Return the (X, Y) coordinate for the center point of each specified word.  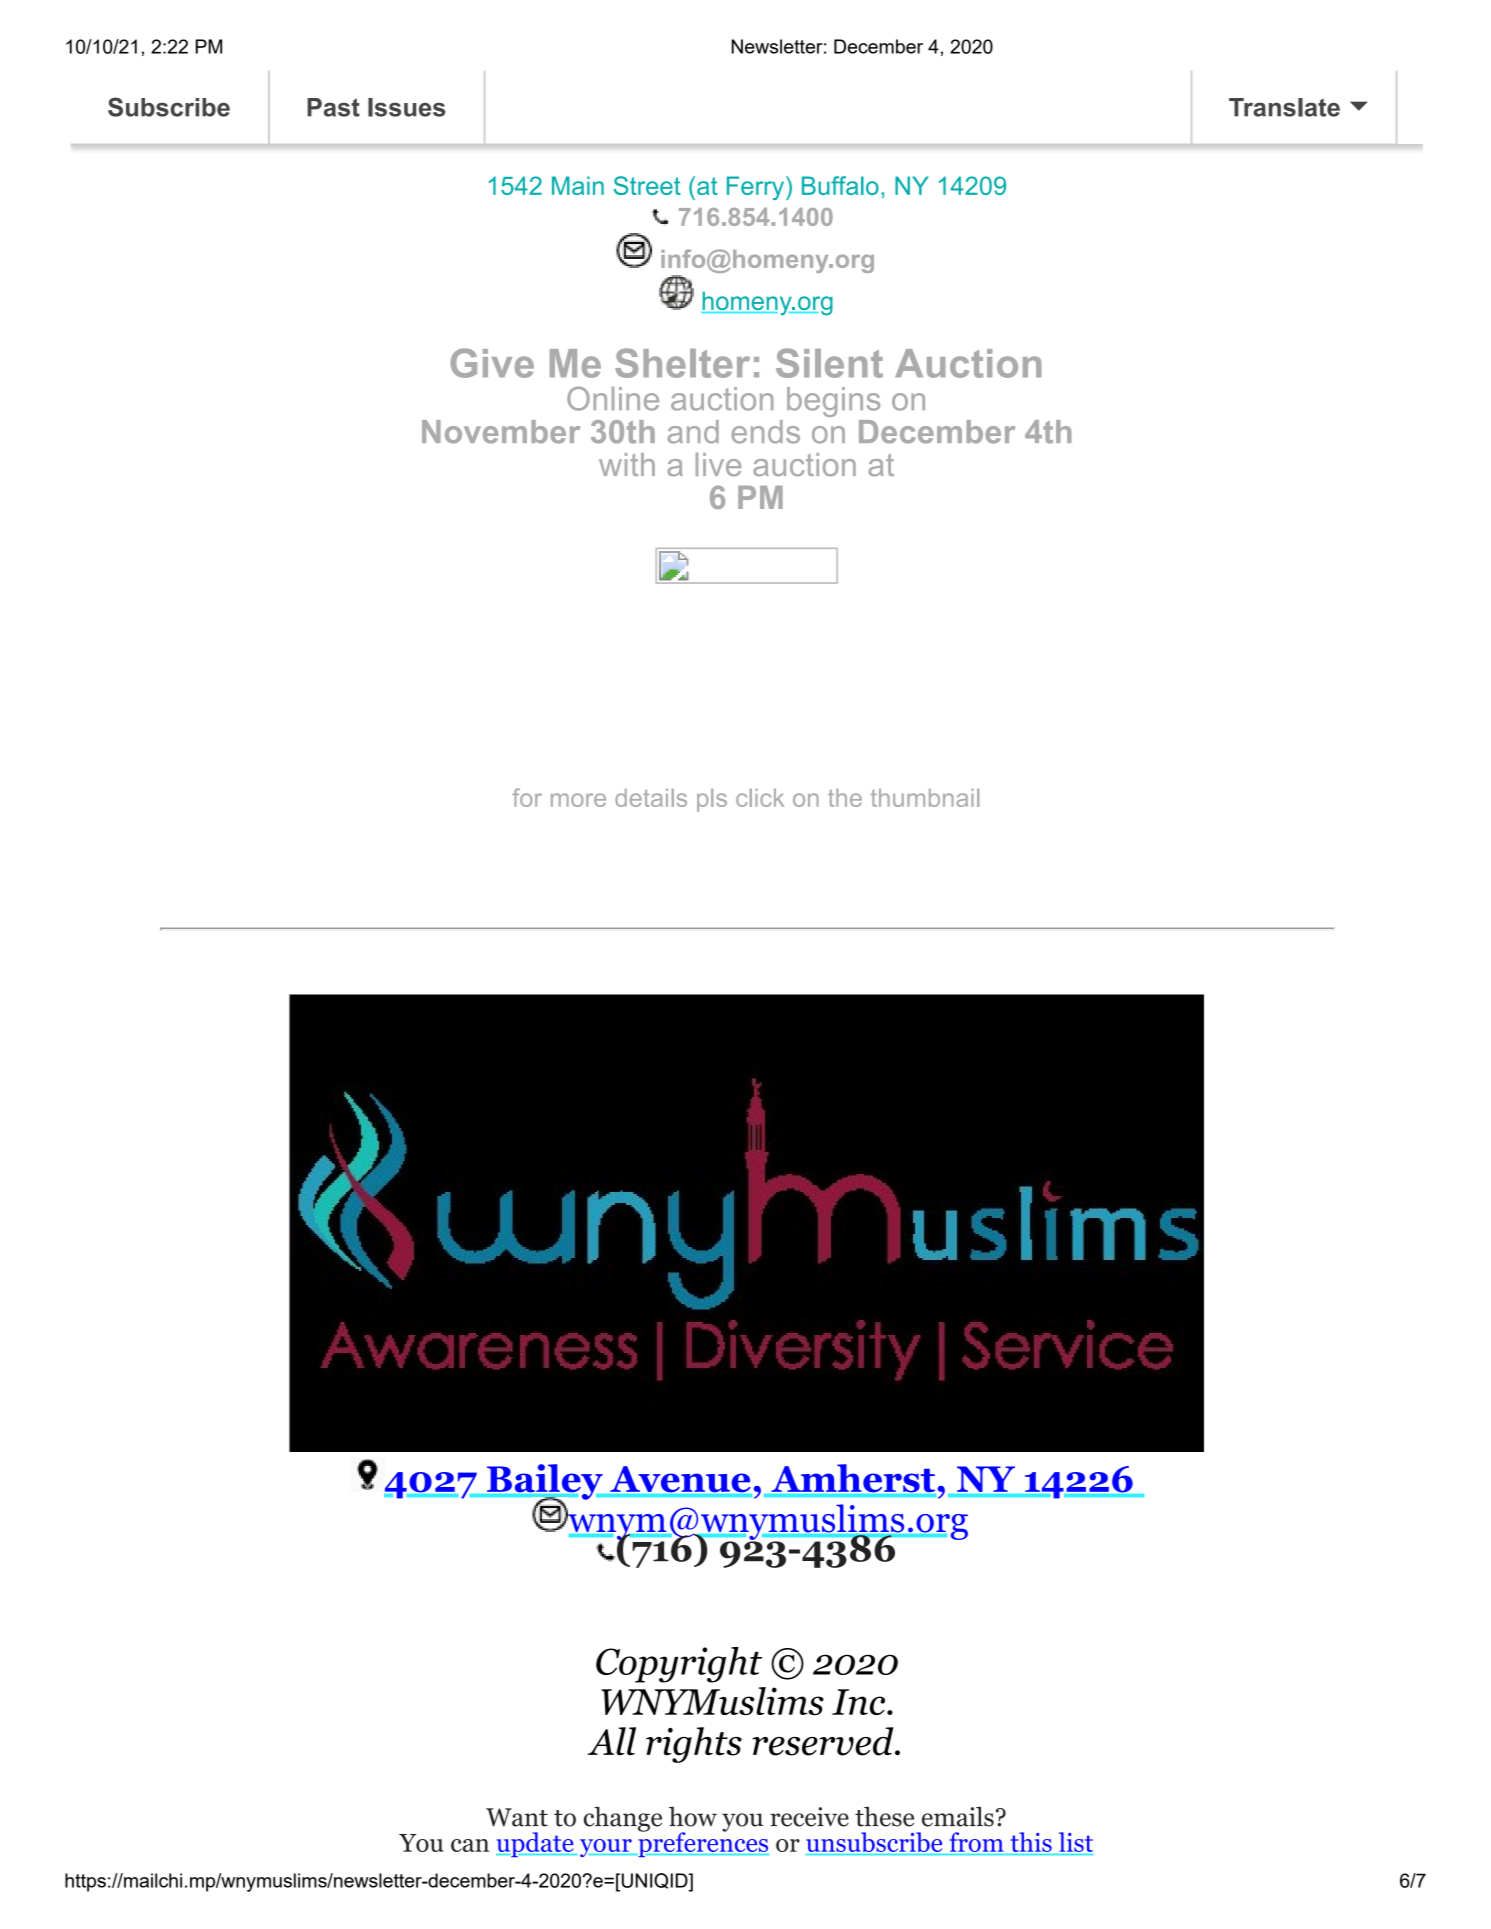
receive (809, 1817)
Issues (406, 107)
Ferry (757, 188)
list (1076, 1842)
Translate (1284, 107)
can (470, 1845)
